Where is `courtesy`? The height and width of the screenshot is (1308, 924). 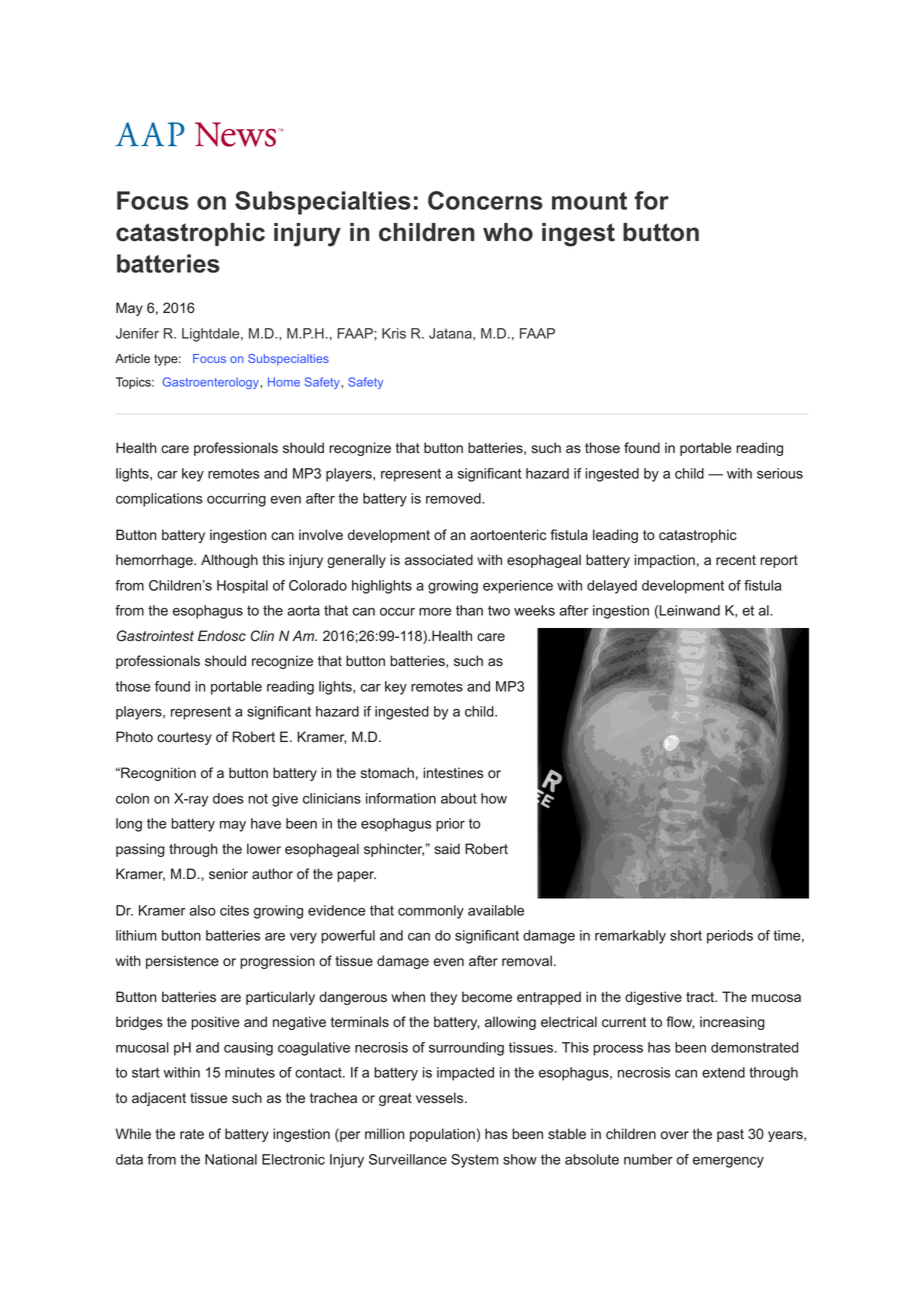 courtesy is located at coordinates (184, 738).
